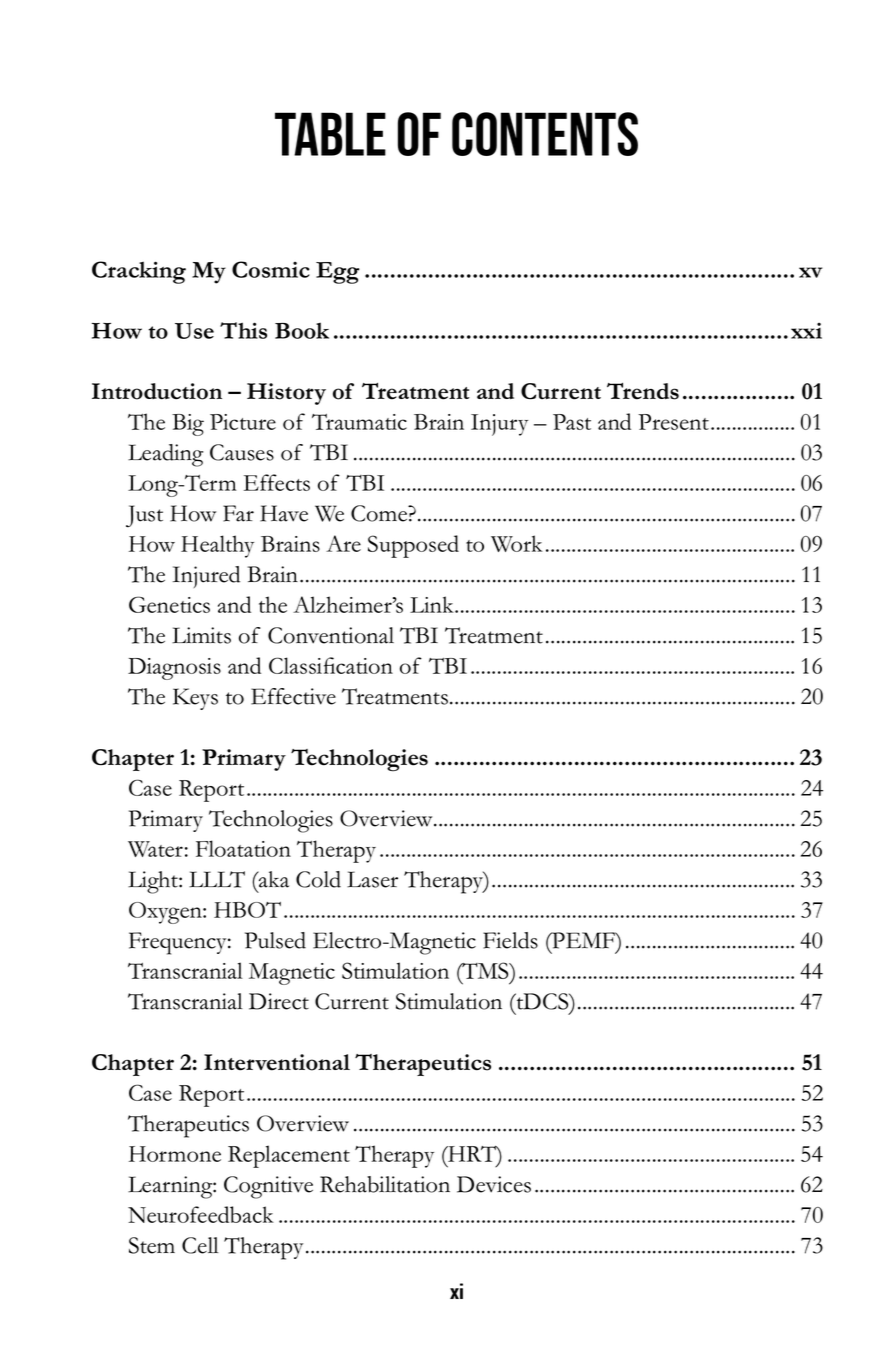 This document has height=1354, width=896. What do you see at coordinates (195, 699) in the document?
I see `Keys` at bounding box center [195, 699].
